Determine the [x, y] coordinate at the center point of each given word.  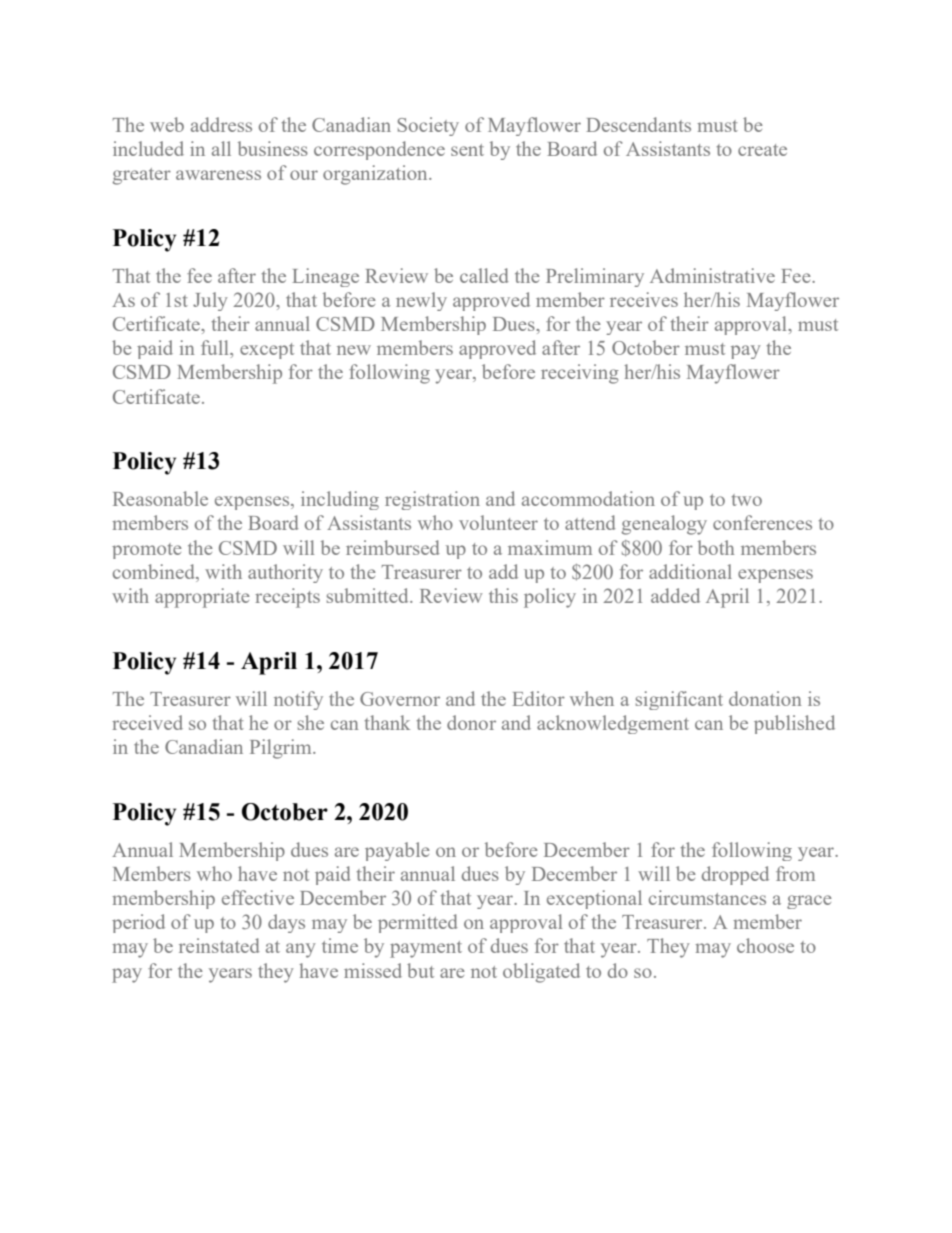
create [762, 150]
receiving [580, 374]
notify [298, 700]
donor [471, 722]
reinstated [219, 945]
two [747, 500]
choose [765, 945]
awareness [218, 175]
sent [467, 150]
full [216, 347]
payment [426, 949]
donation [765, 698]
